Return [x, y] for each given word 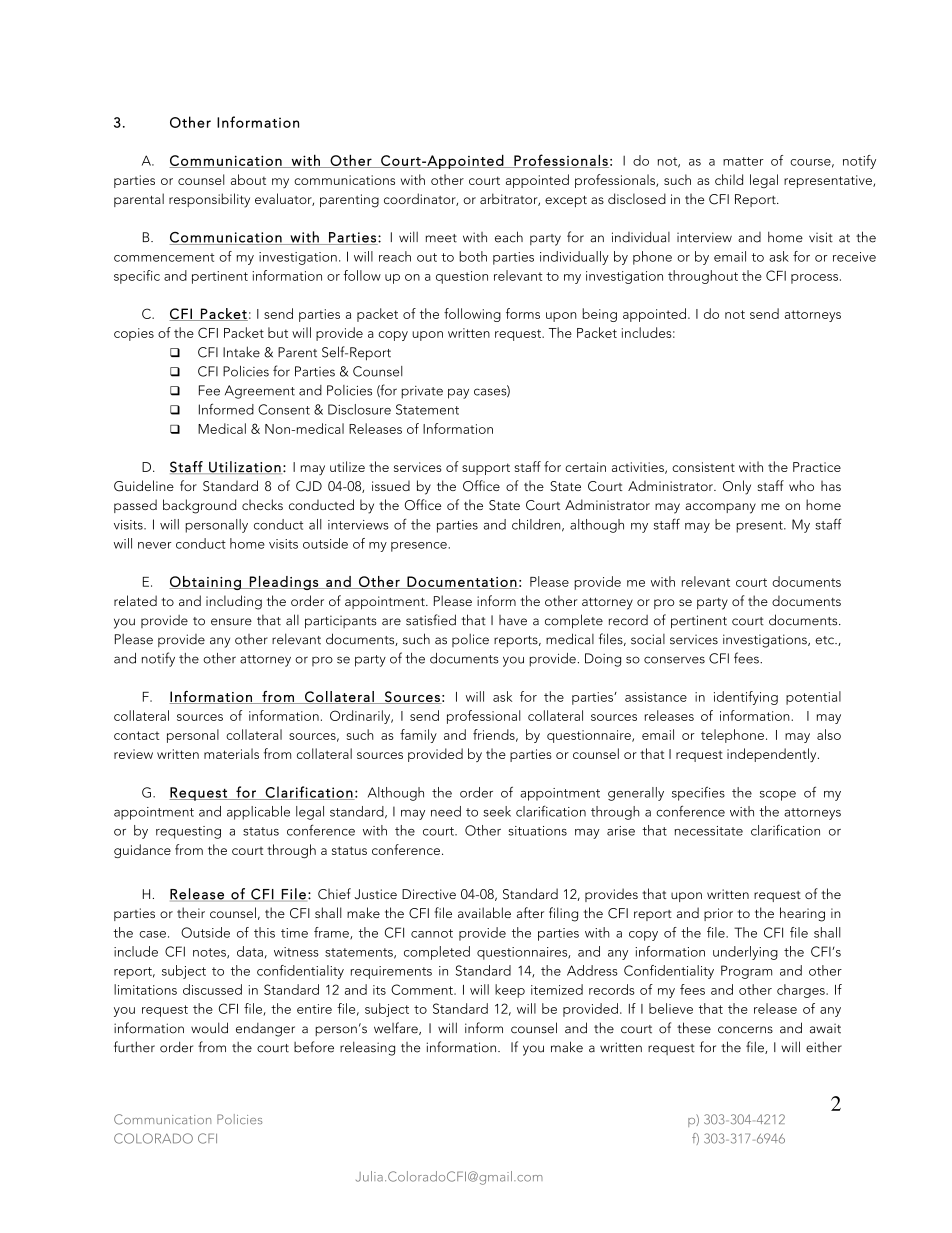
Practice [817, 467]
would [209, 1028]
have [513, 620]
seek [497, 811]
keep [510, 991]
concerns [745, 1030]
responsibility [209, 200]
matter [743, 161]
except [566, 201]
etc [825, 640]
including [234, 602]
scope [778, 796]
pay [458, 393]
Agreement [260, 392]
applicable [258, 813]
